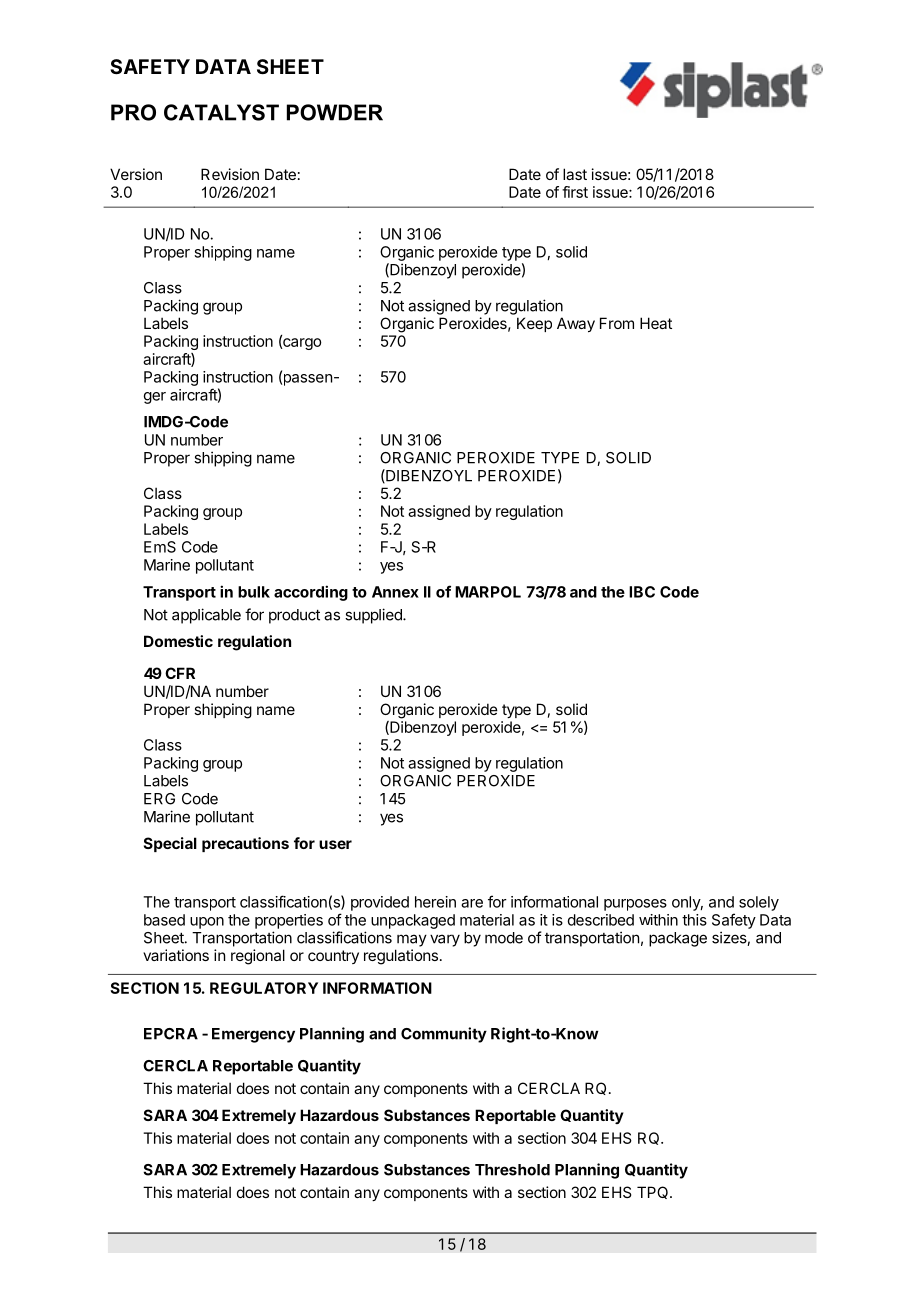 The image size is (924, 1308). What do you see at coordinates (254, 592) in the screenshot?
I see `bulk` at bounding box center [254, 592].
